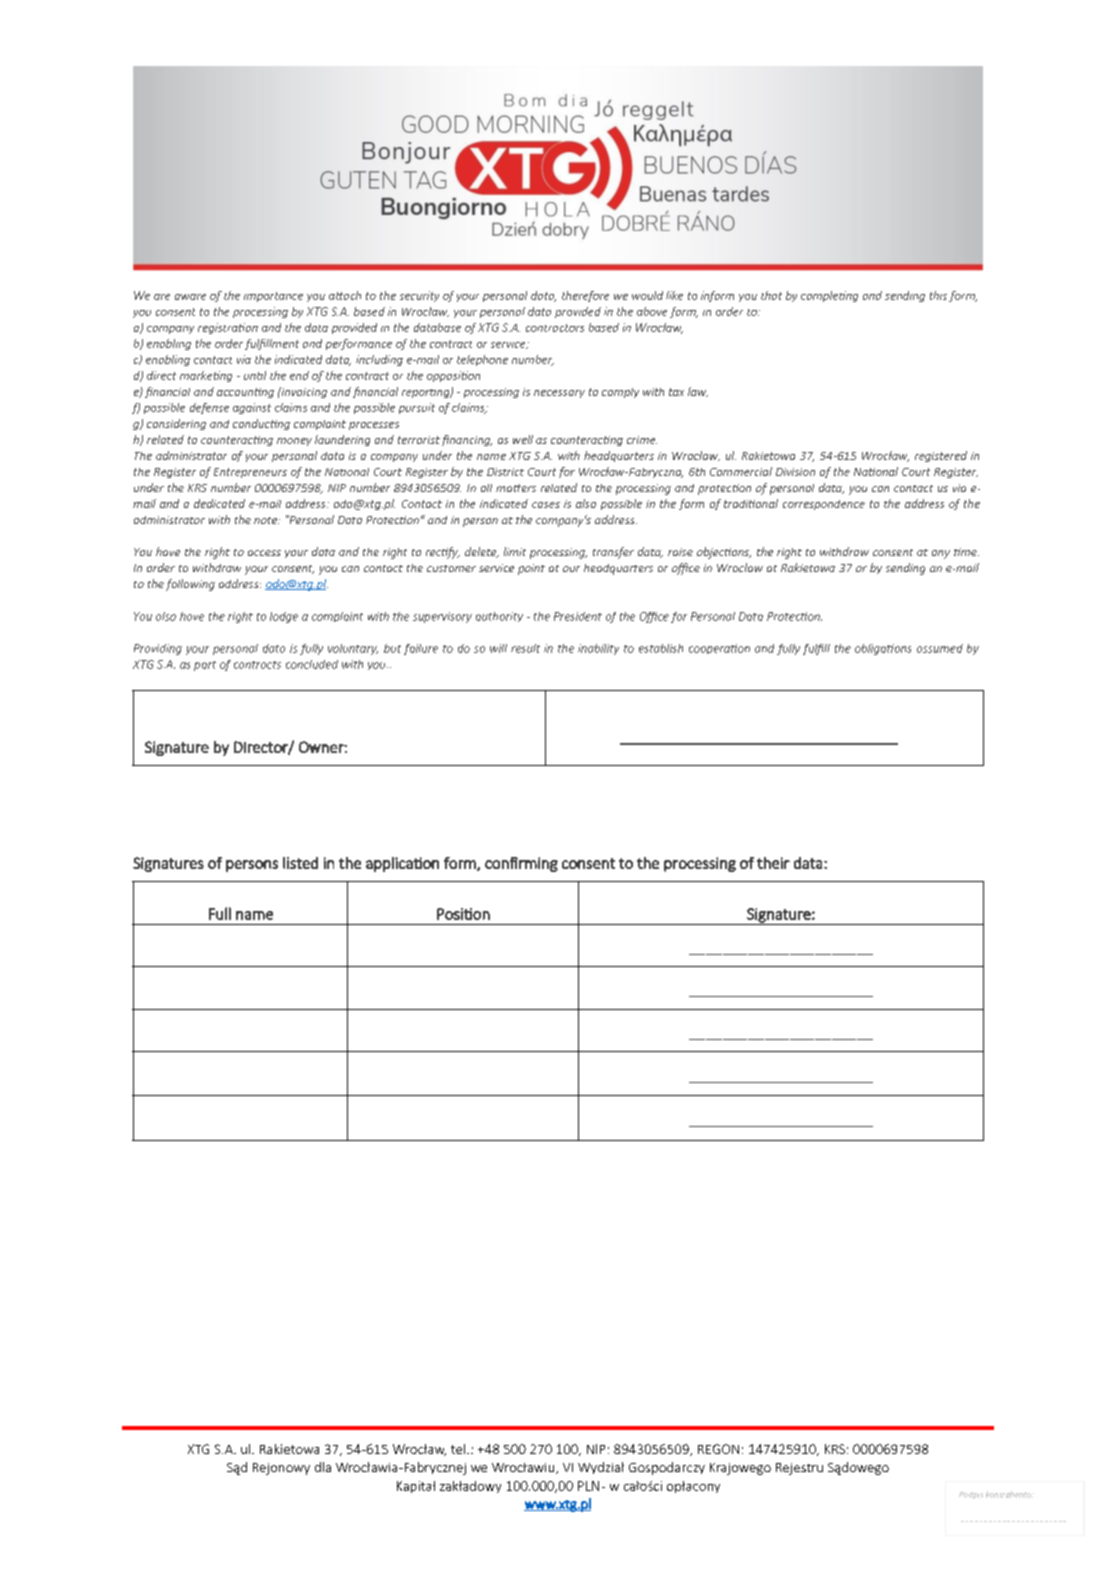  Describe the element at coordinates (773, 863) in the screenshot. I see `their` at that location.
